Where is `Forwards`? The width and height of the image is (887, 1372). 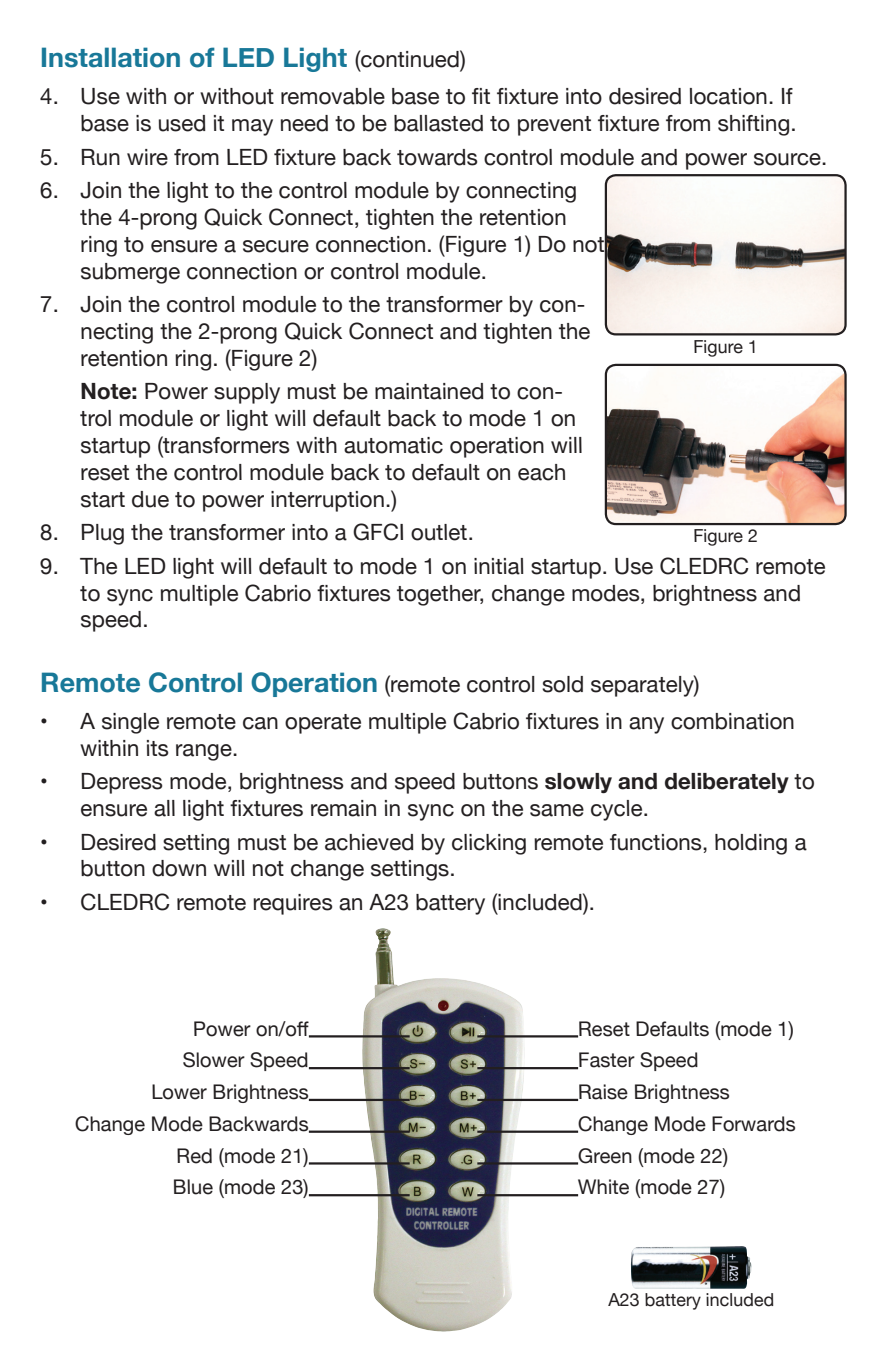
Forwards is located at coordinates (753, 1124).
